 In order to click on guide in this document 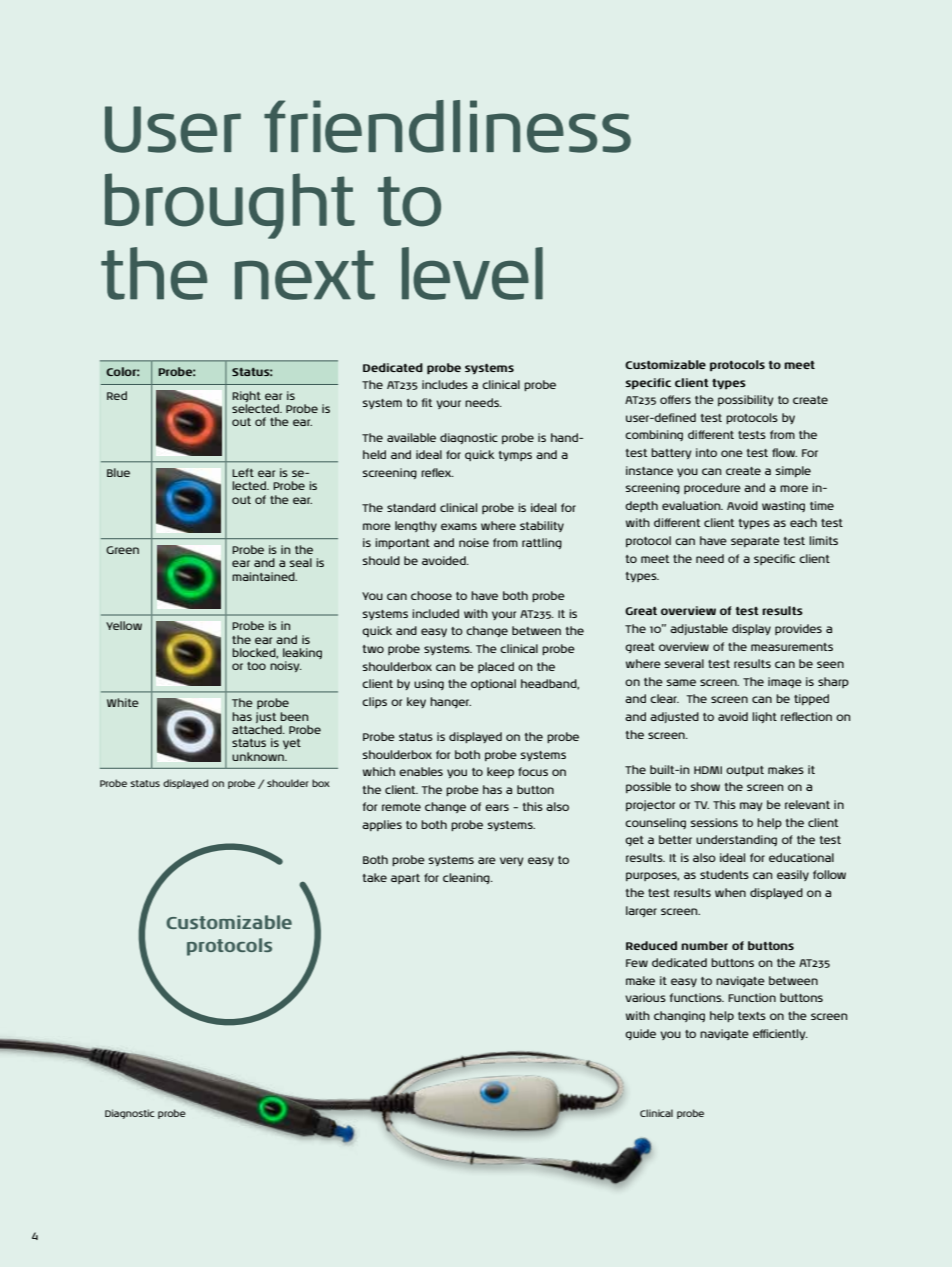, I will do `click(640, 1034)`.
